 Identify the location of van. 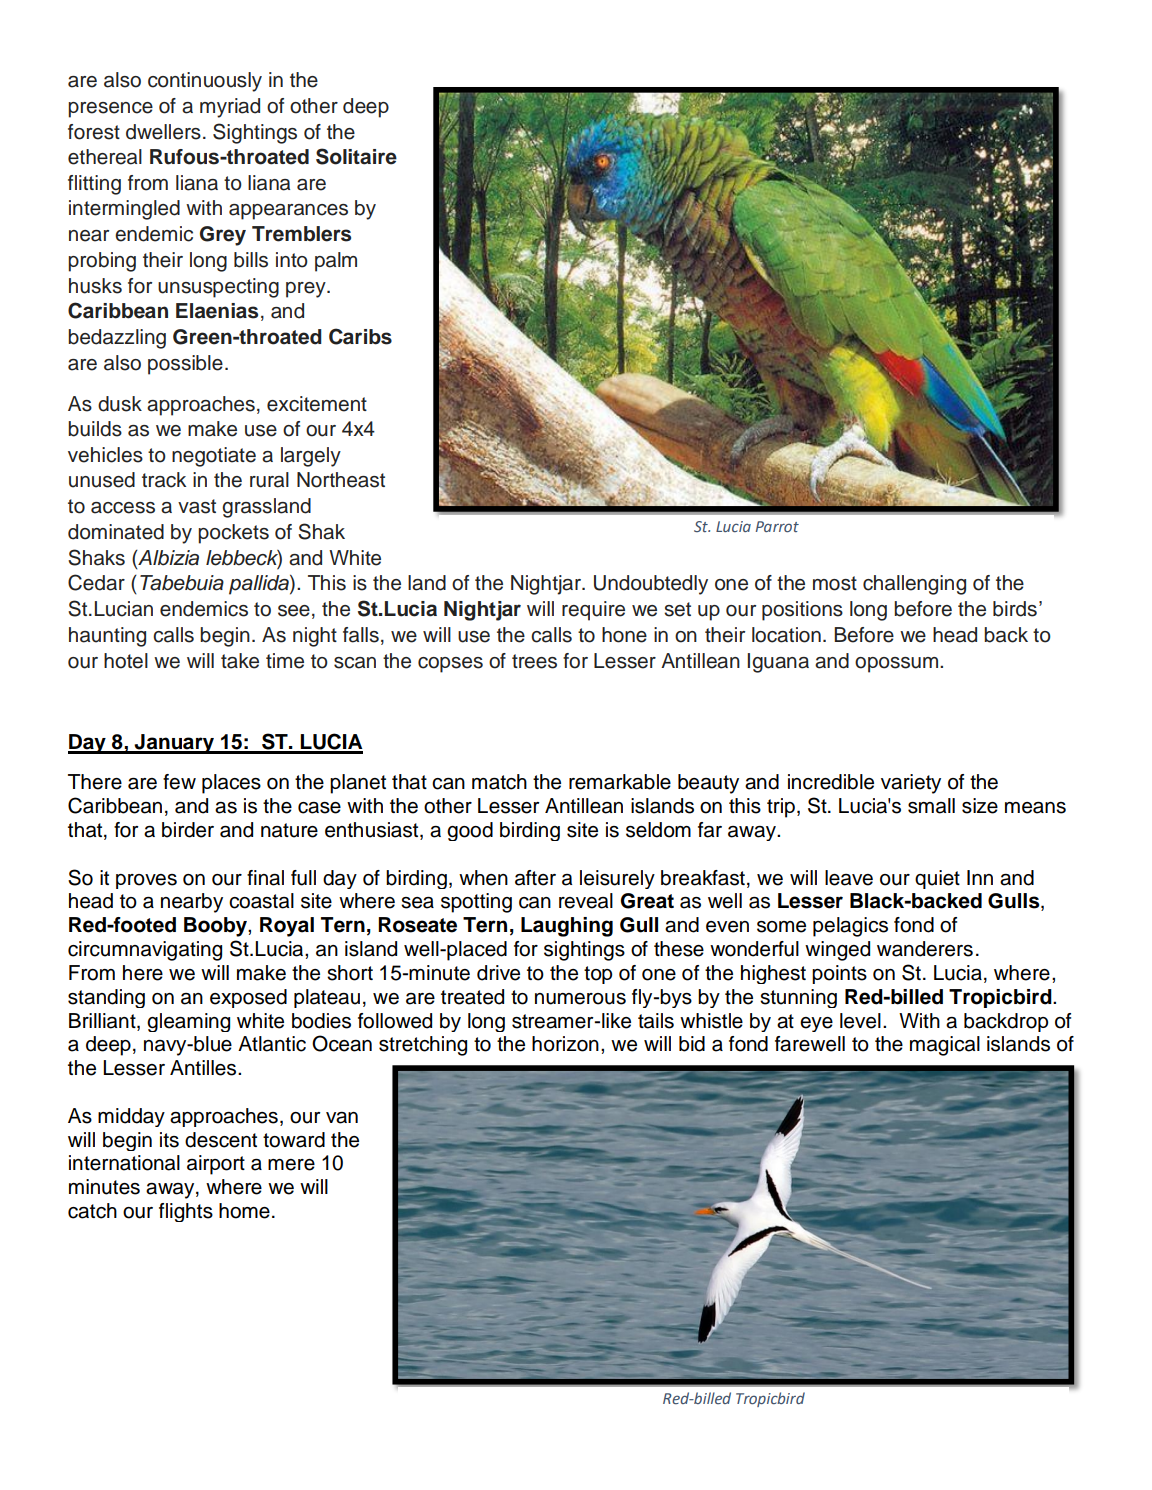
(342, 1118).
